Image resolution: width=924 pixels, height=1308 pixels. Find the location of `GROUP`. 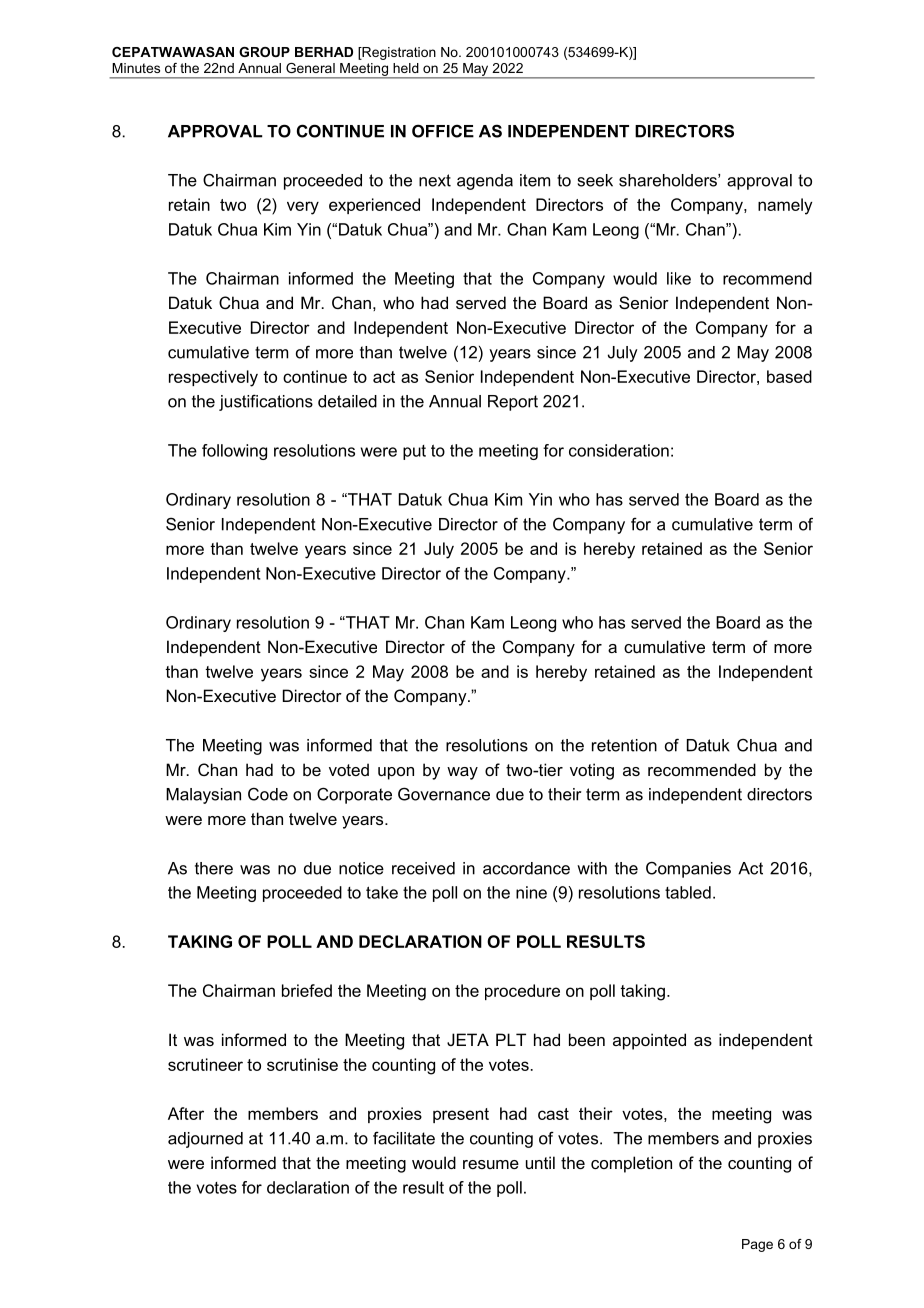

GROUP is located at coordinates (264, 52).
